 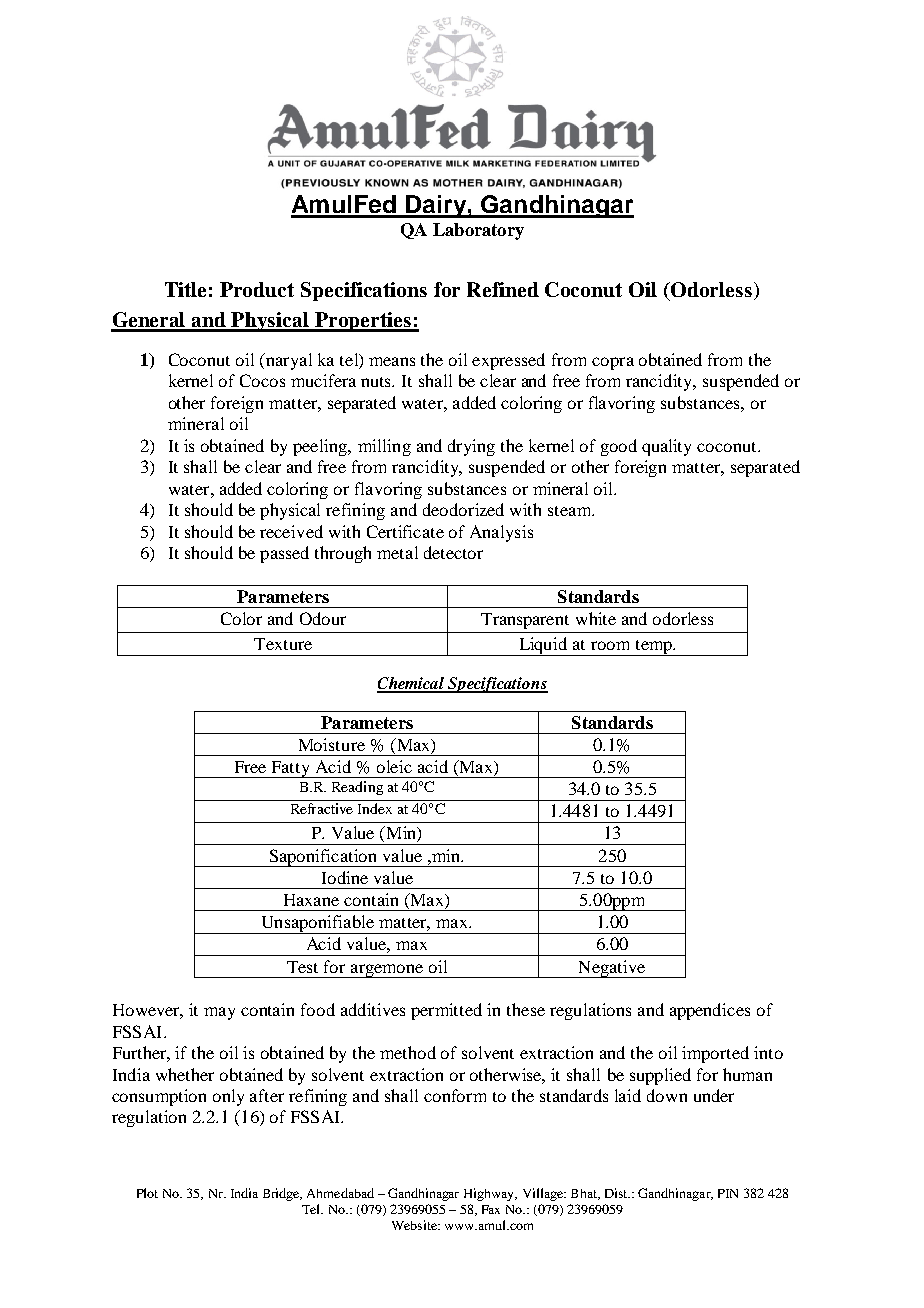 What do you see at coordinates (728, 1193) in the document?
I see `PIN` at bounding box center [728, 1193].
